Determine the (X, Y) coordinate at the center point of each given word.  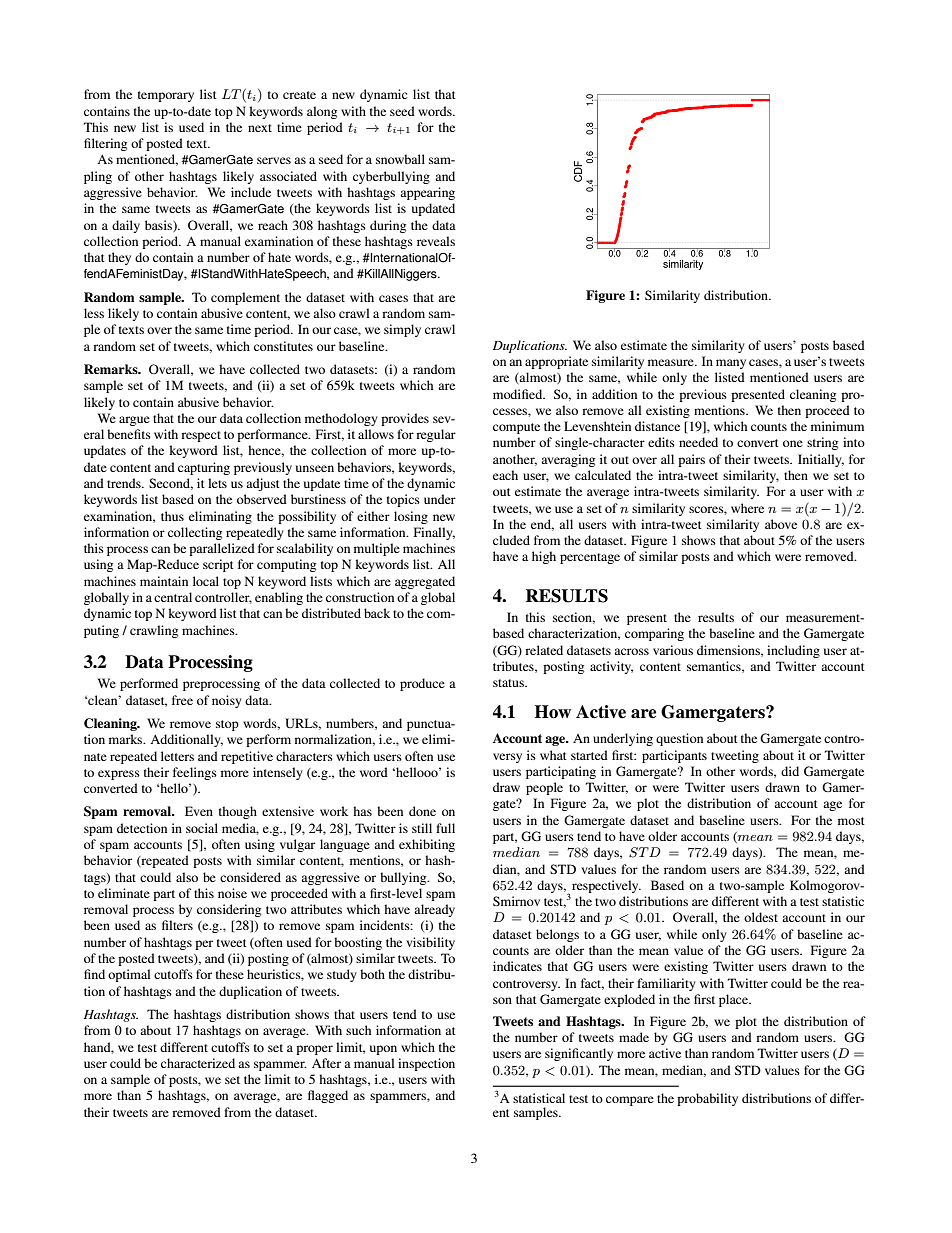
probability (707, 1099)
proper (314, 1050)
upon (383, 1050)
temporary (166, 96)
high (544, 557)
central (173, 597)
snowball (400, 159)
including (793, 651)
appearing (427, 193)
